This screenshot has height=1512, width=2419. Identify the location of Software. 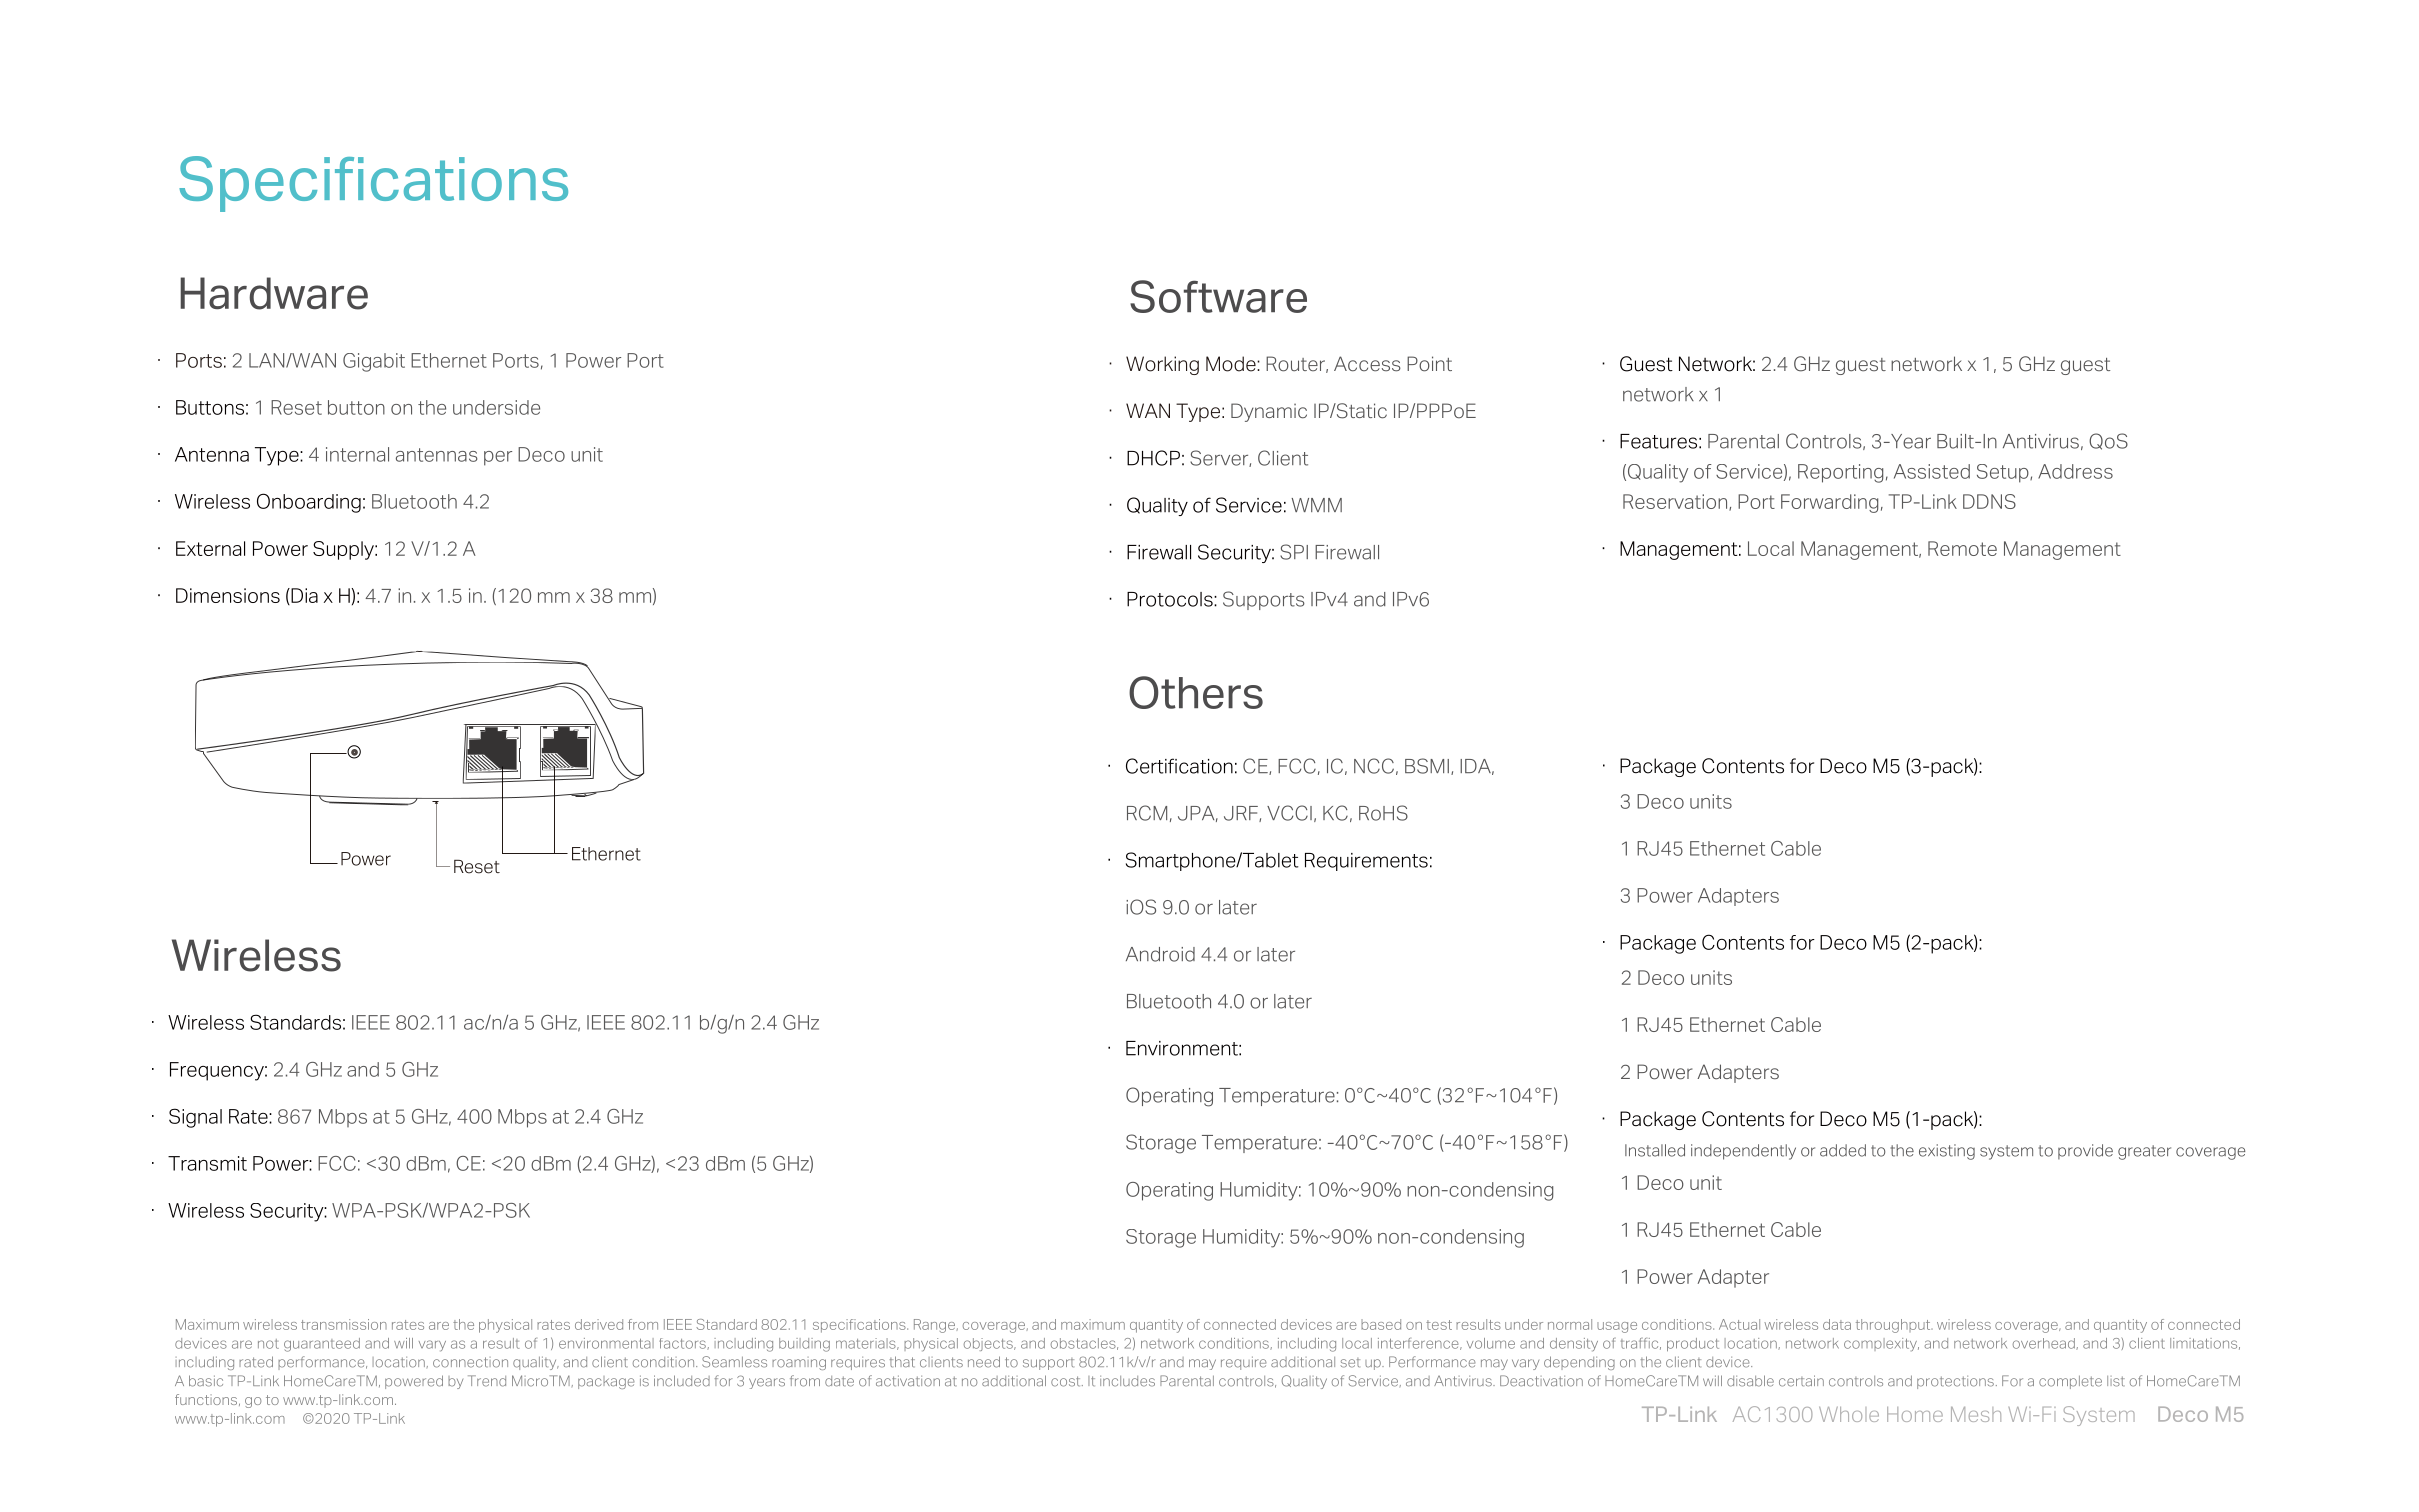
(1218, 296).
